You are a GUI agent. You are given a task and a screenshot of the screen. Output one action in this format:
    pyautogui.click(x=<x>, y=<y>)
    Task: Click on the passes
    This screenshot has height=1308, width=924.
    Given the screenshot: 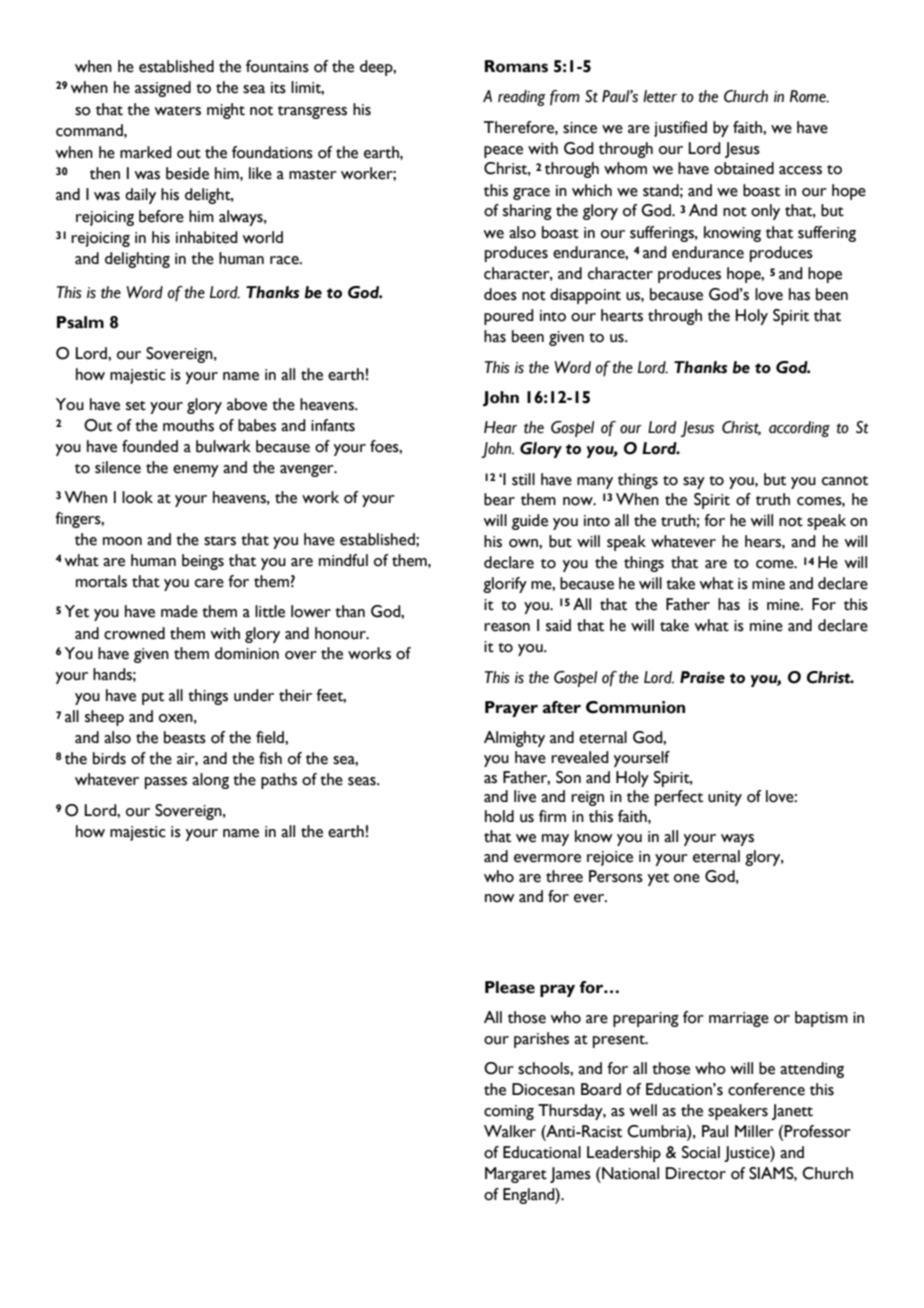 What is the action you would take?
    pyautogui.click(x=166, y=783)
